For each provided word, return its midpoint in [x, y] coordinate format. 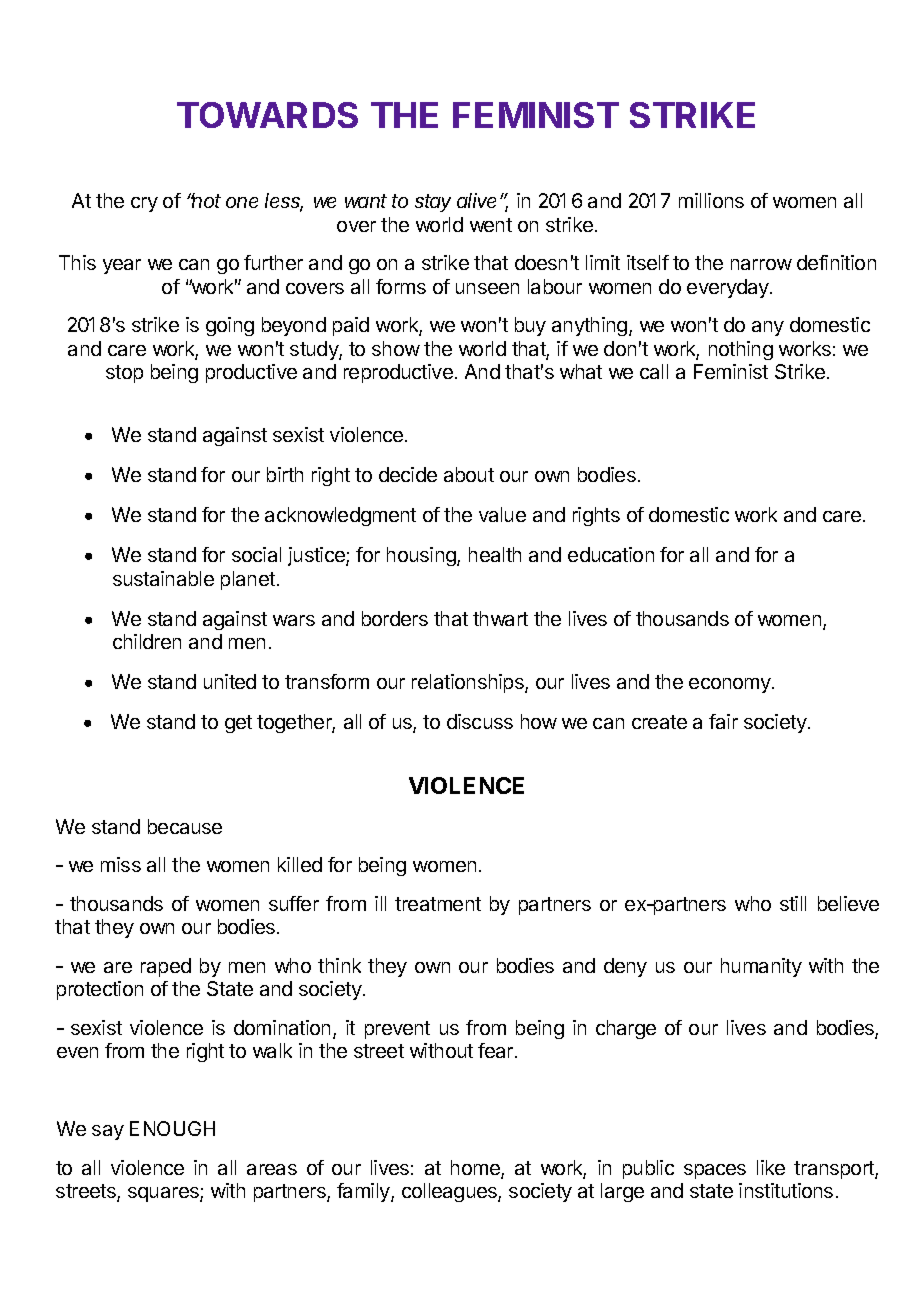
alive [479, 200]
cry [144, 204]
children [147, 641]
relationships [469, 683]
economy [731, 685]
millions [711, 200]
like [771, 1167]
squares [164, 1194]
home [476, 1169]
